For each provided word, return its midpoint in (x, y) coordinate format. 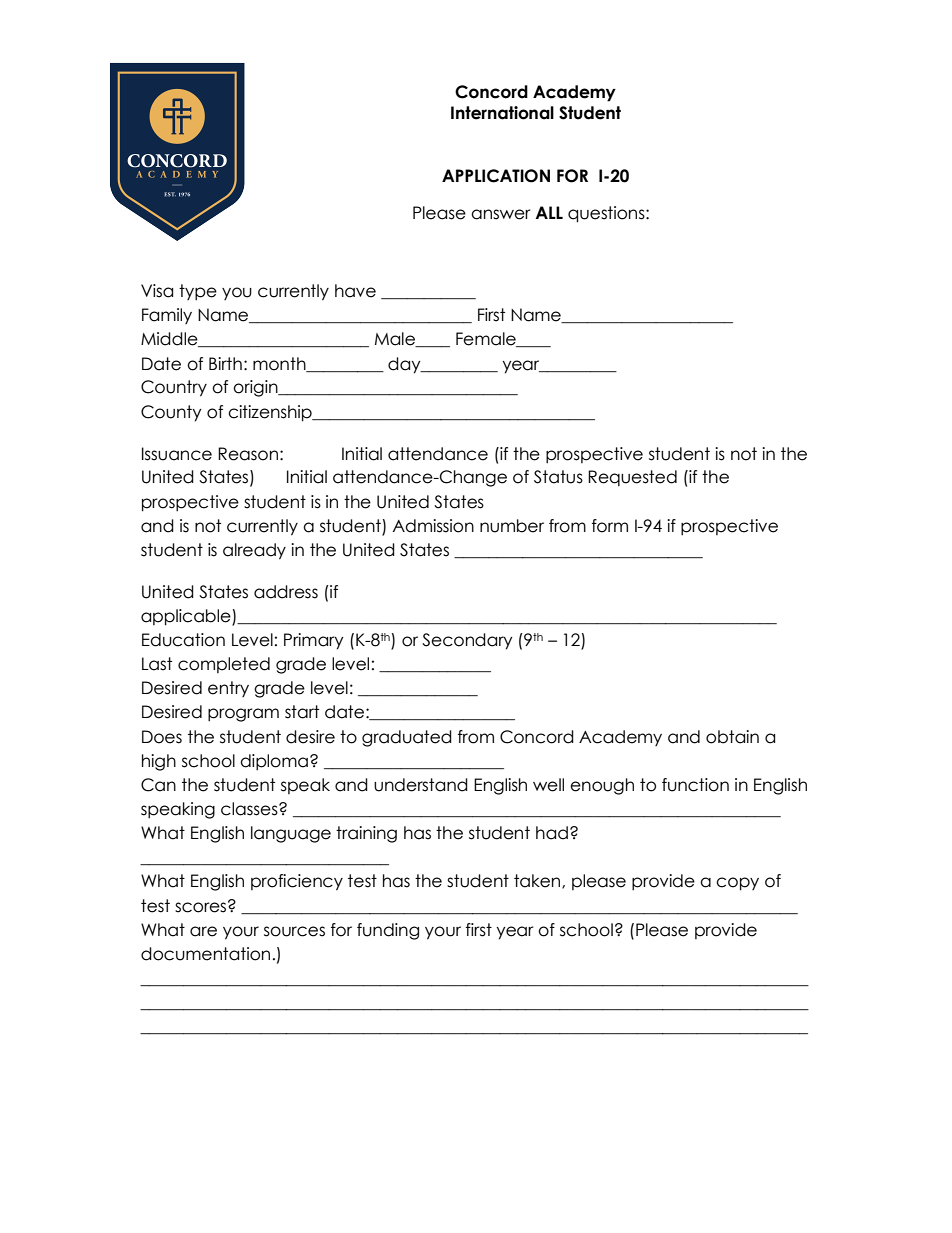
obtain (732, 737)
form (610, 526)
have (355, 291)
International (502, 113)
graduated (407, 738)
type (198, 292)
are (203, 931)
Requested (632, 478)
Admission (433, 526)
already (254, 551)
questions (607, 214)
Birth (225, 363)
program (243, 715)
